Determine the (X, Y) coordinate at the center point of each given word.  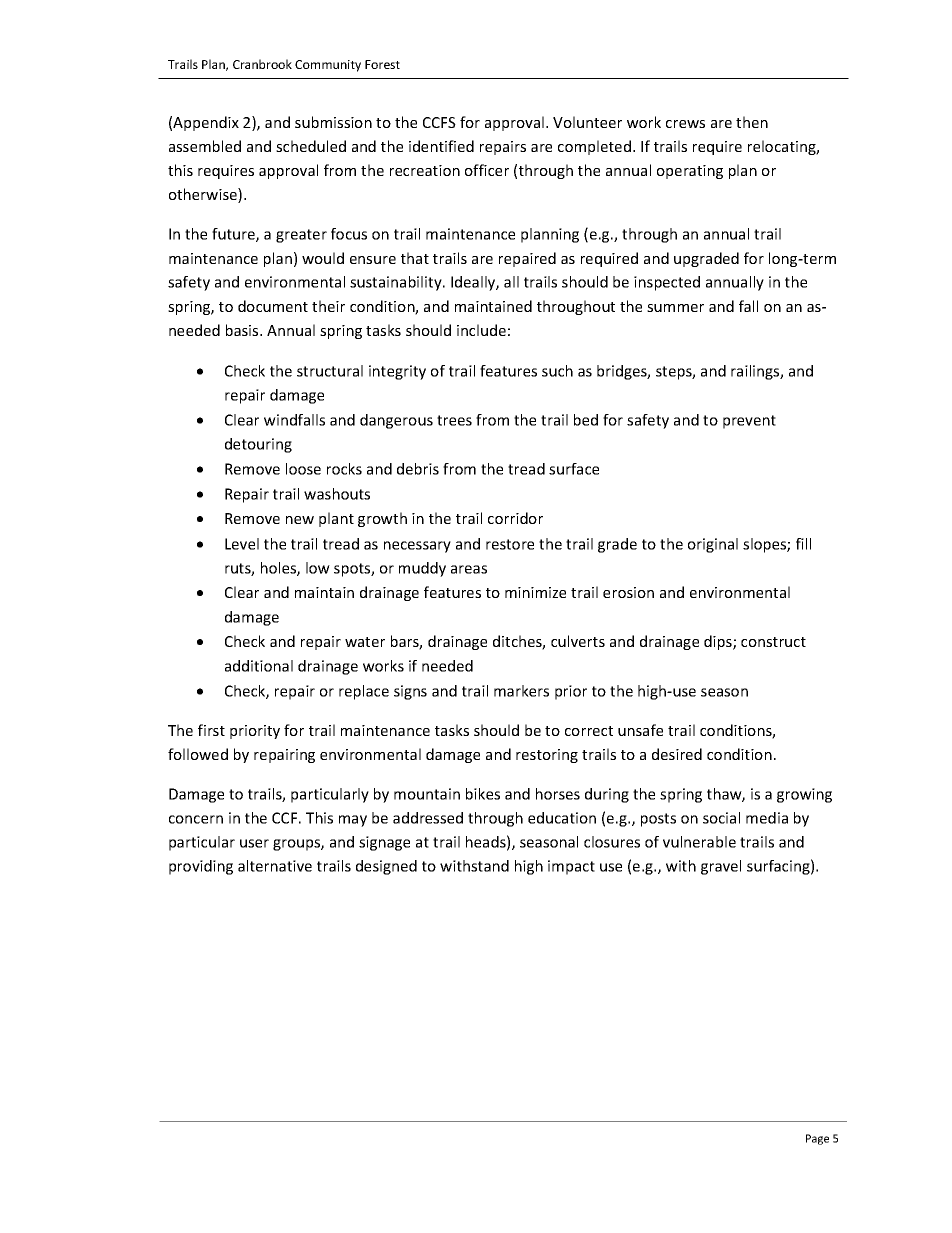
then (752, 122)
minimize (535, 592)
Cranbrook (262, 64)
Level (242, 544)
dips (719, 642)
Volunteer (587, 122)
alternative (275, 866)
